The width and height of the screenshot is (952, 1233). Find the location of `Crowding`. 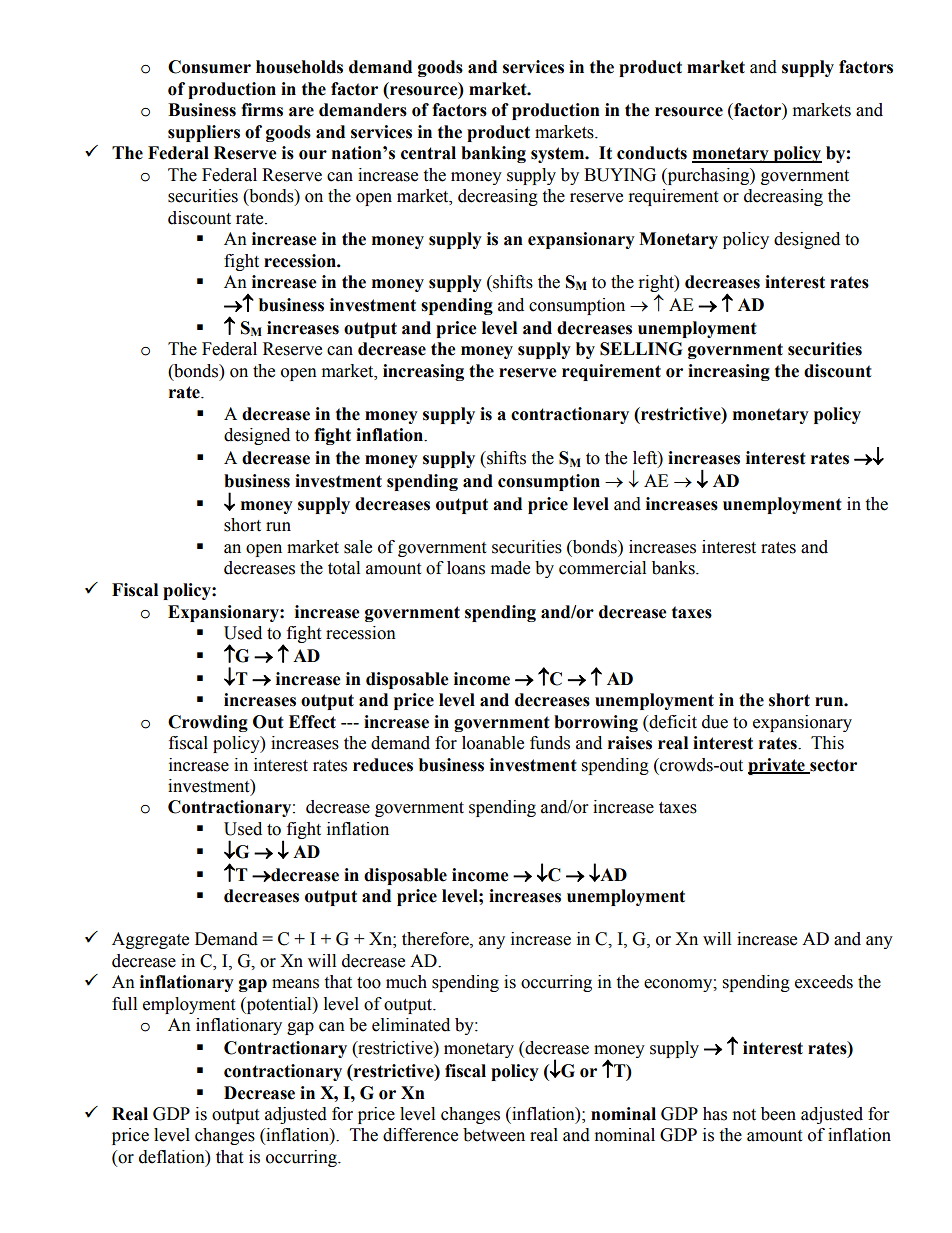

Crowding is located at coordinates (208, 723).
